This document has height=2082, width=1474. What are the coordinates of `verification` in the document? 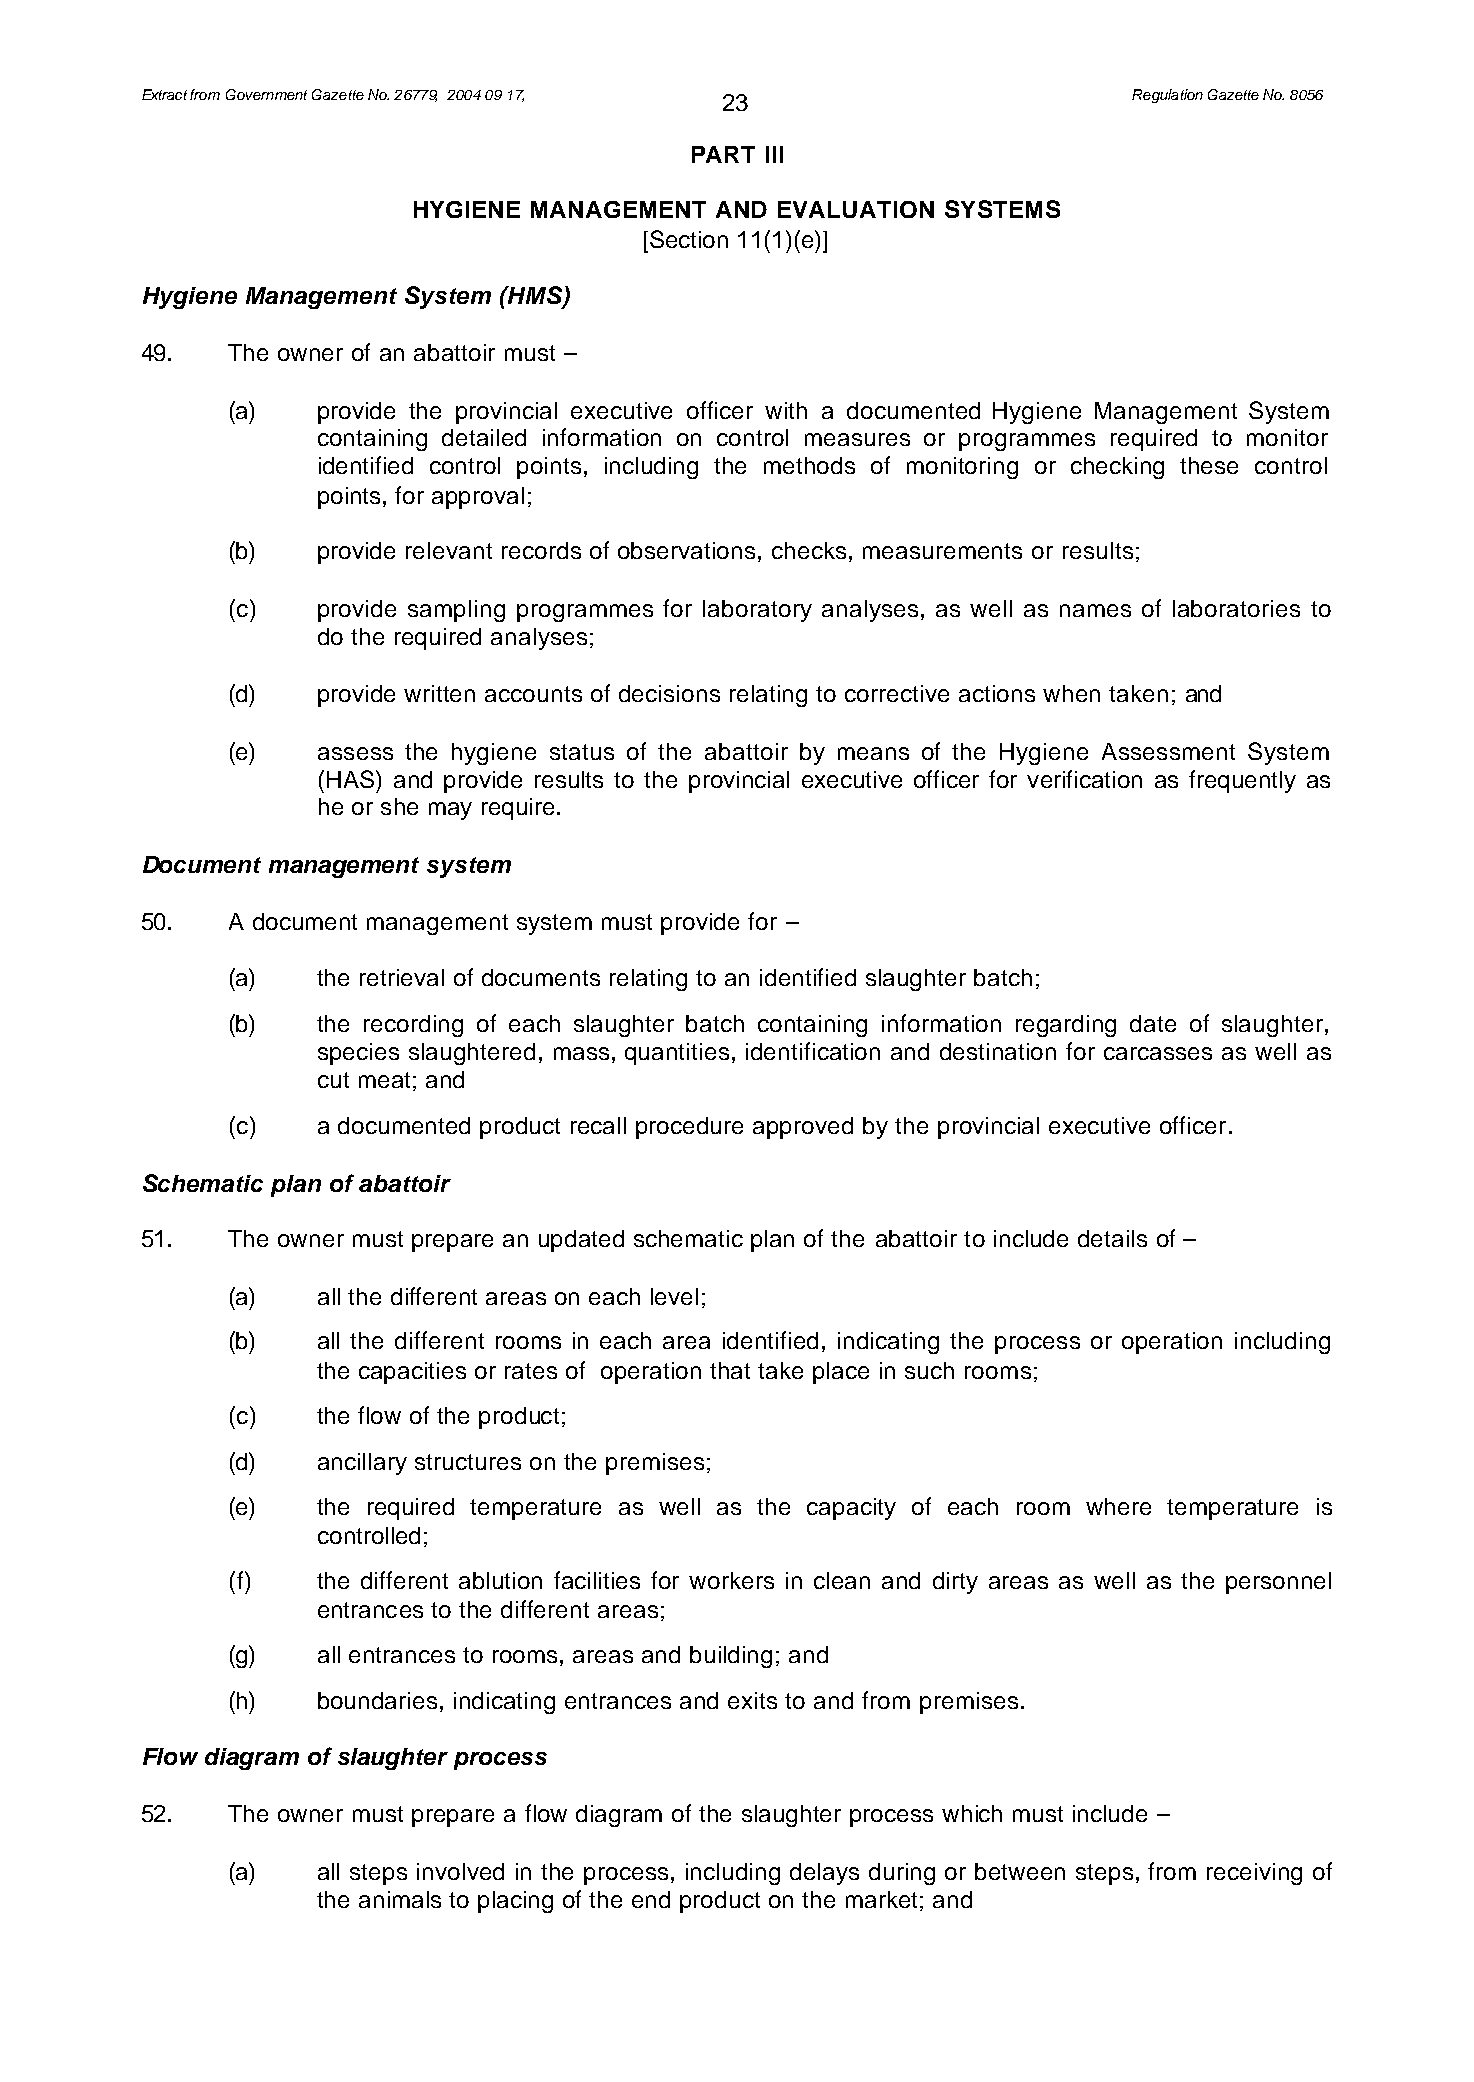 It's located at (1084, 779).
